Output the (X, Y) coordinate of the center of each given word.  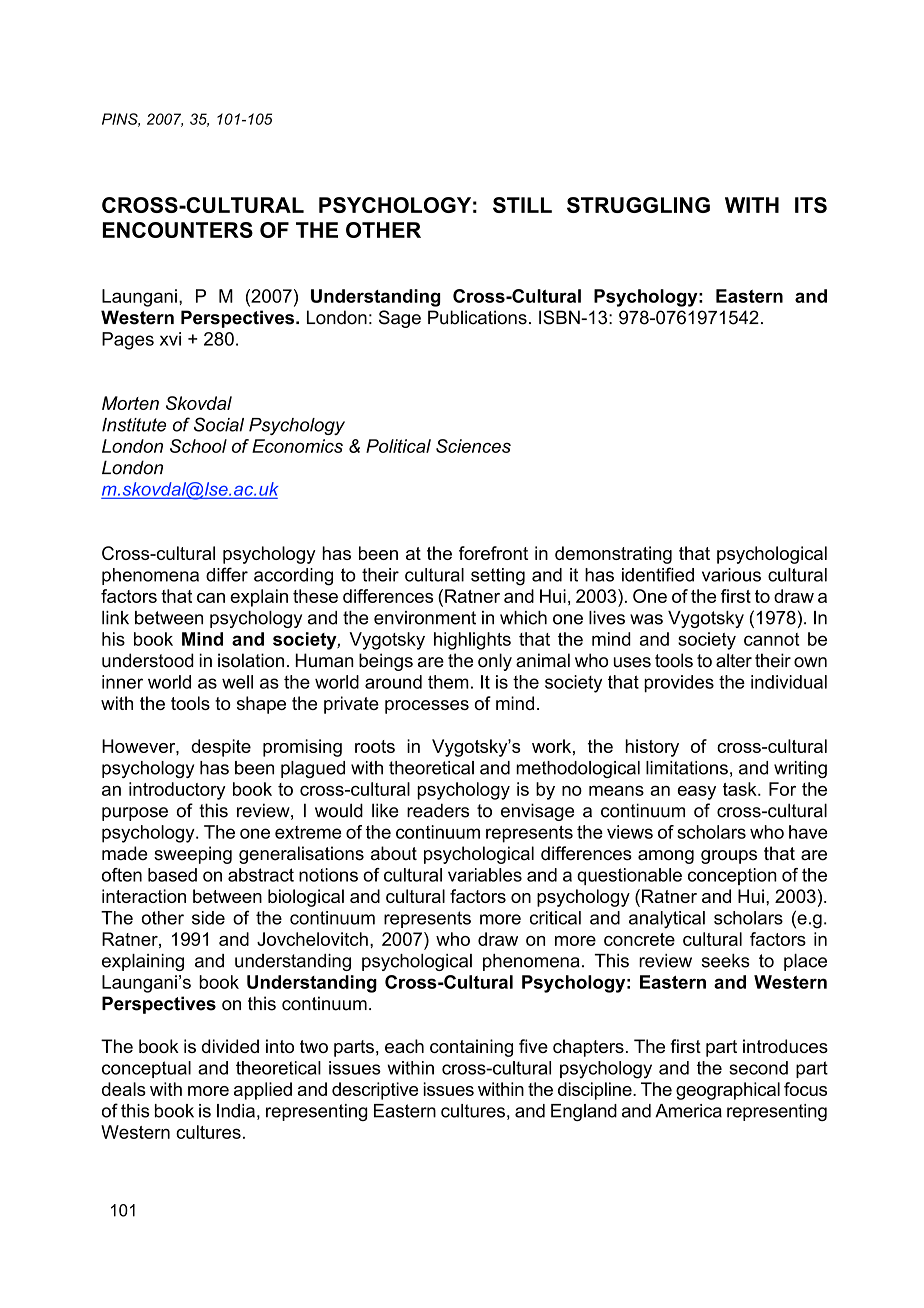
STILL (522, 205)
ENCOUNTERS (178, 230)
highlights (472, 641)
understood (148, 660)
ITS (811, 205)
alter (734, 660)
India (236, 1111)
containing (471, 1048)
